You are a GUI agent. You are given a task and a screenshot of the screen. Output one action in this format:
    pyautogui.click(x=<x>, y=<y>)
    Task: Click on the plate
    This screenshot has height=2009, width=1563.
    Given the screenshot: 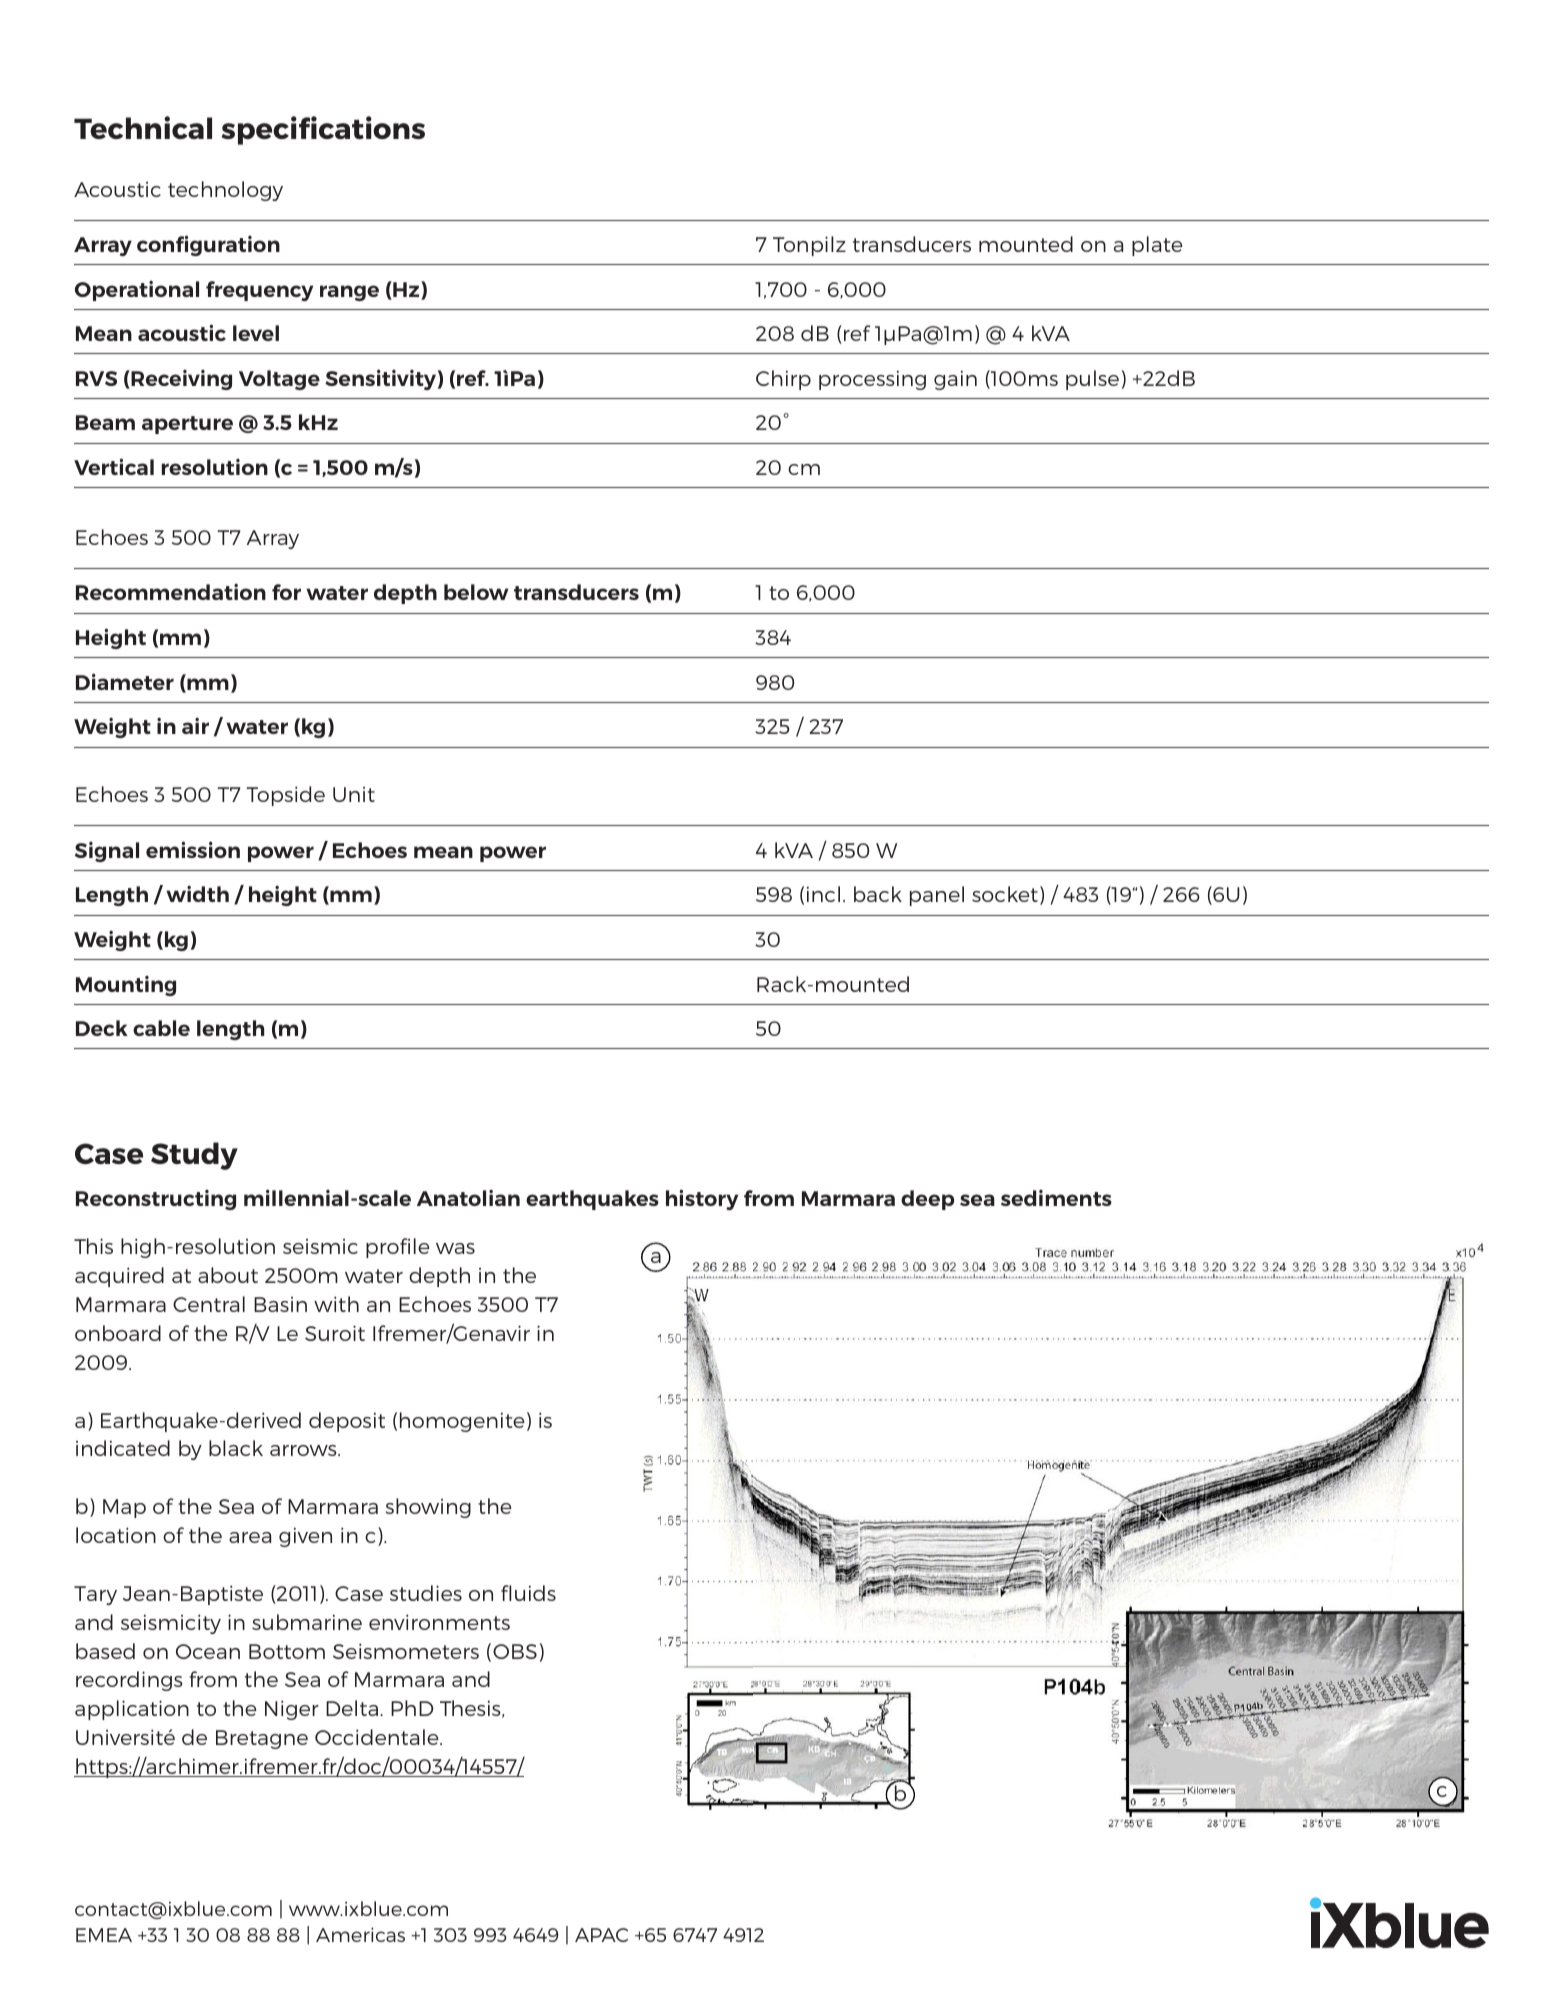 What is the action you would take?
    pyautogui.click(x=1157, y=246)
